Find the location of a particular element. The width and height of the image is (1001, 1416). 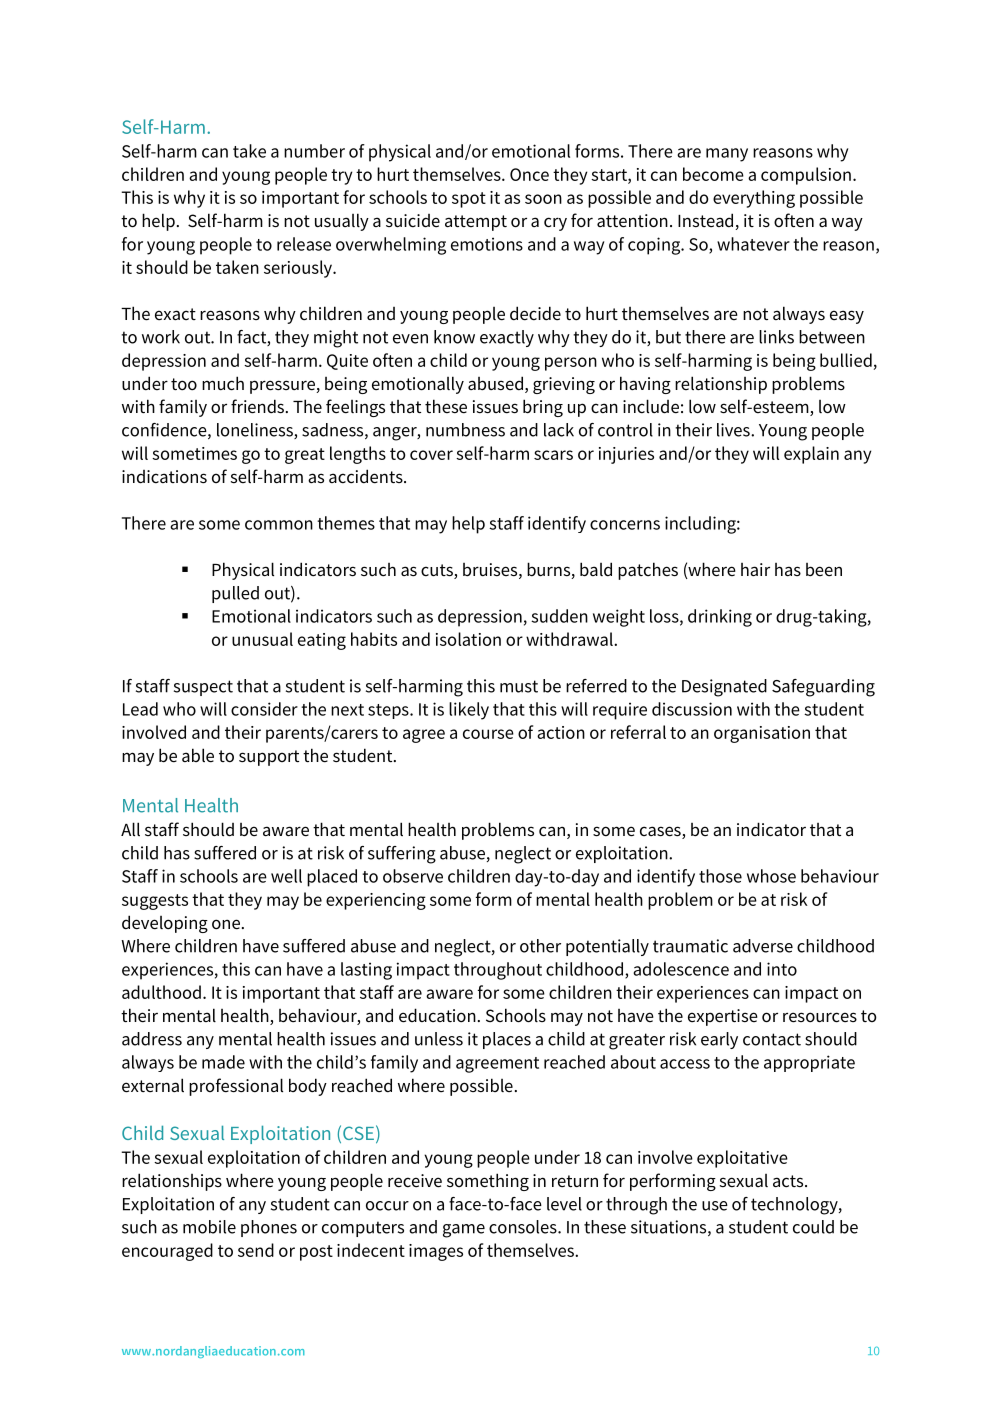

whose is located at coordinates (771, 876).
